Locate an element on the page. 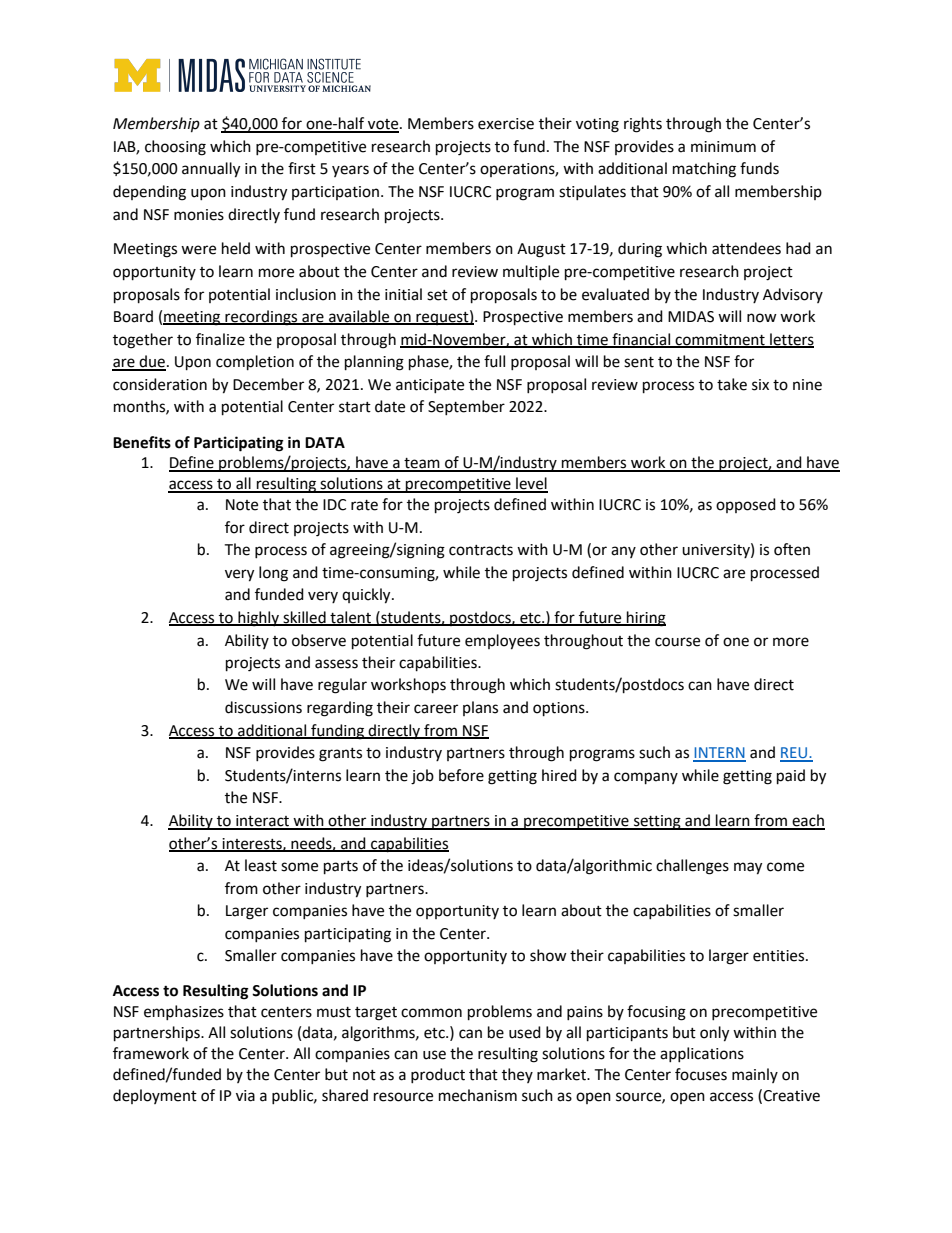 This document has height=1233, width=952. employees is located at coordinates (502, 642).
